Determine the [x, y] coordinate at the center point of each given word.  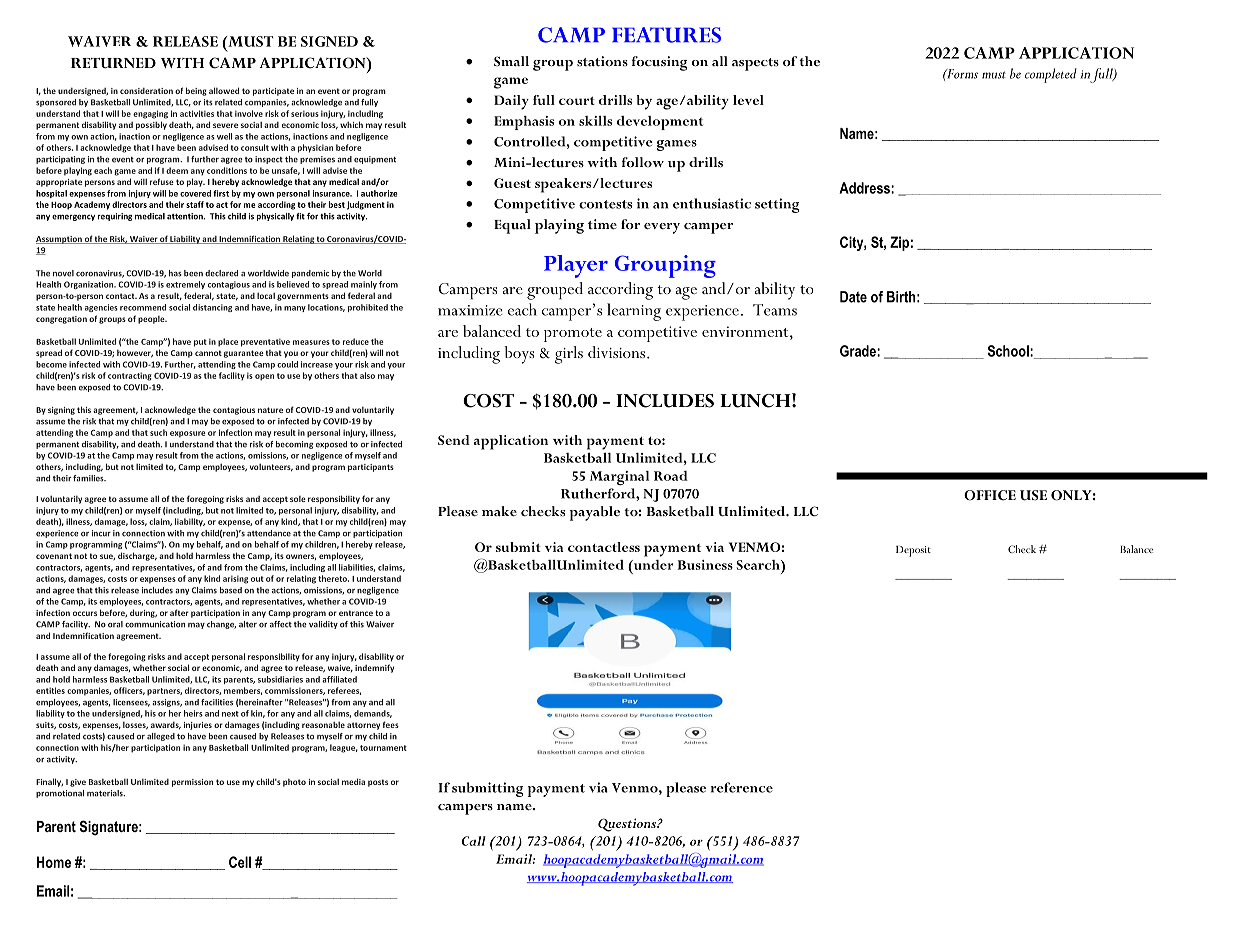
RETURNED [113, 63]
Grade [859, 351]
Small [511, 61]
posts [378, 783]
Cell [240, 862]
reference [742, 787]
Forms [961, 74]
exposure [188, 434]
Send [454, 440]
